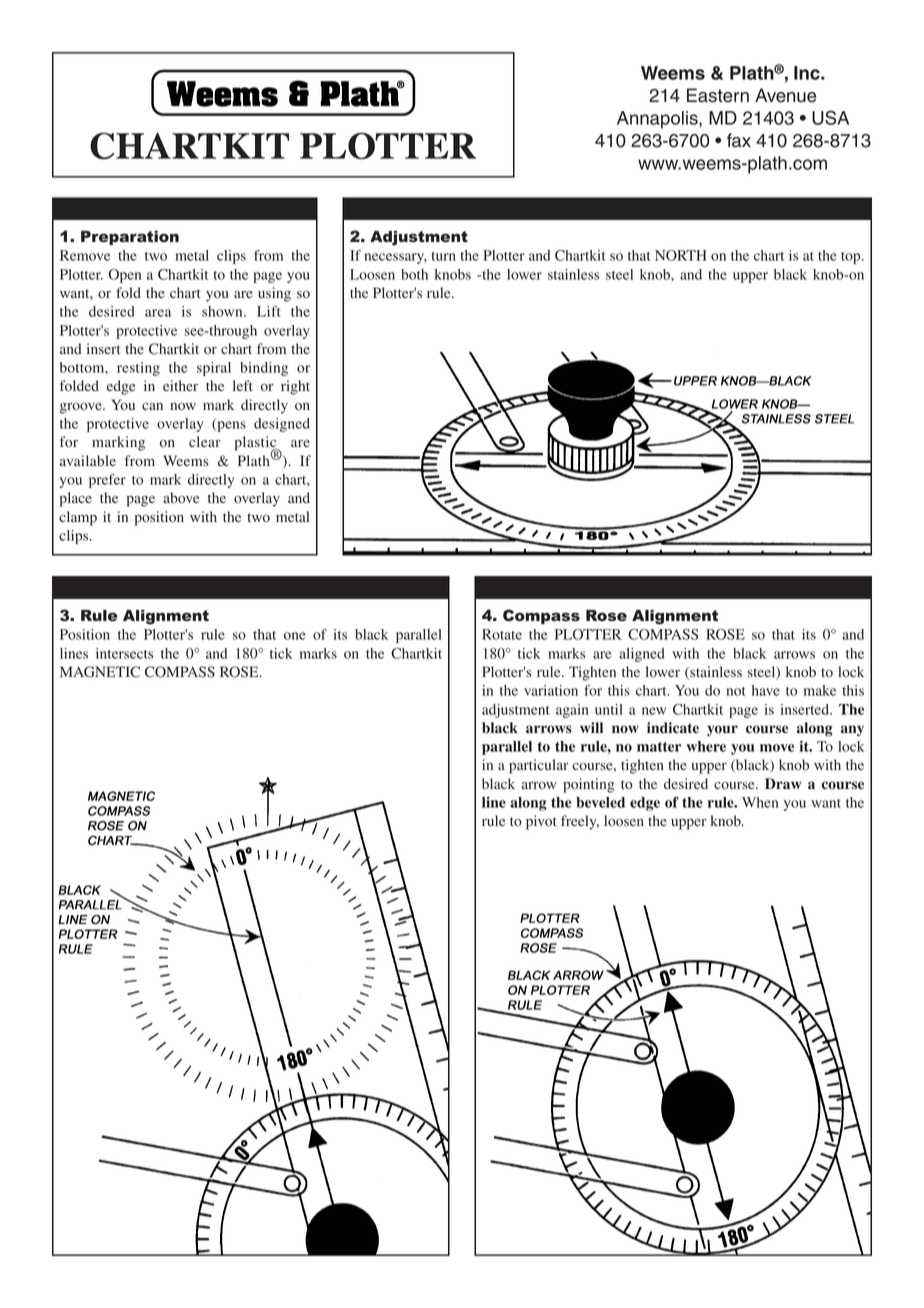 The height and width of the screenshot is (1308, 924). I want to click on MAGNETIC, so click(100, 672).
